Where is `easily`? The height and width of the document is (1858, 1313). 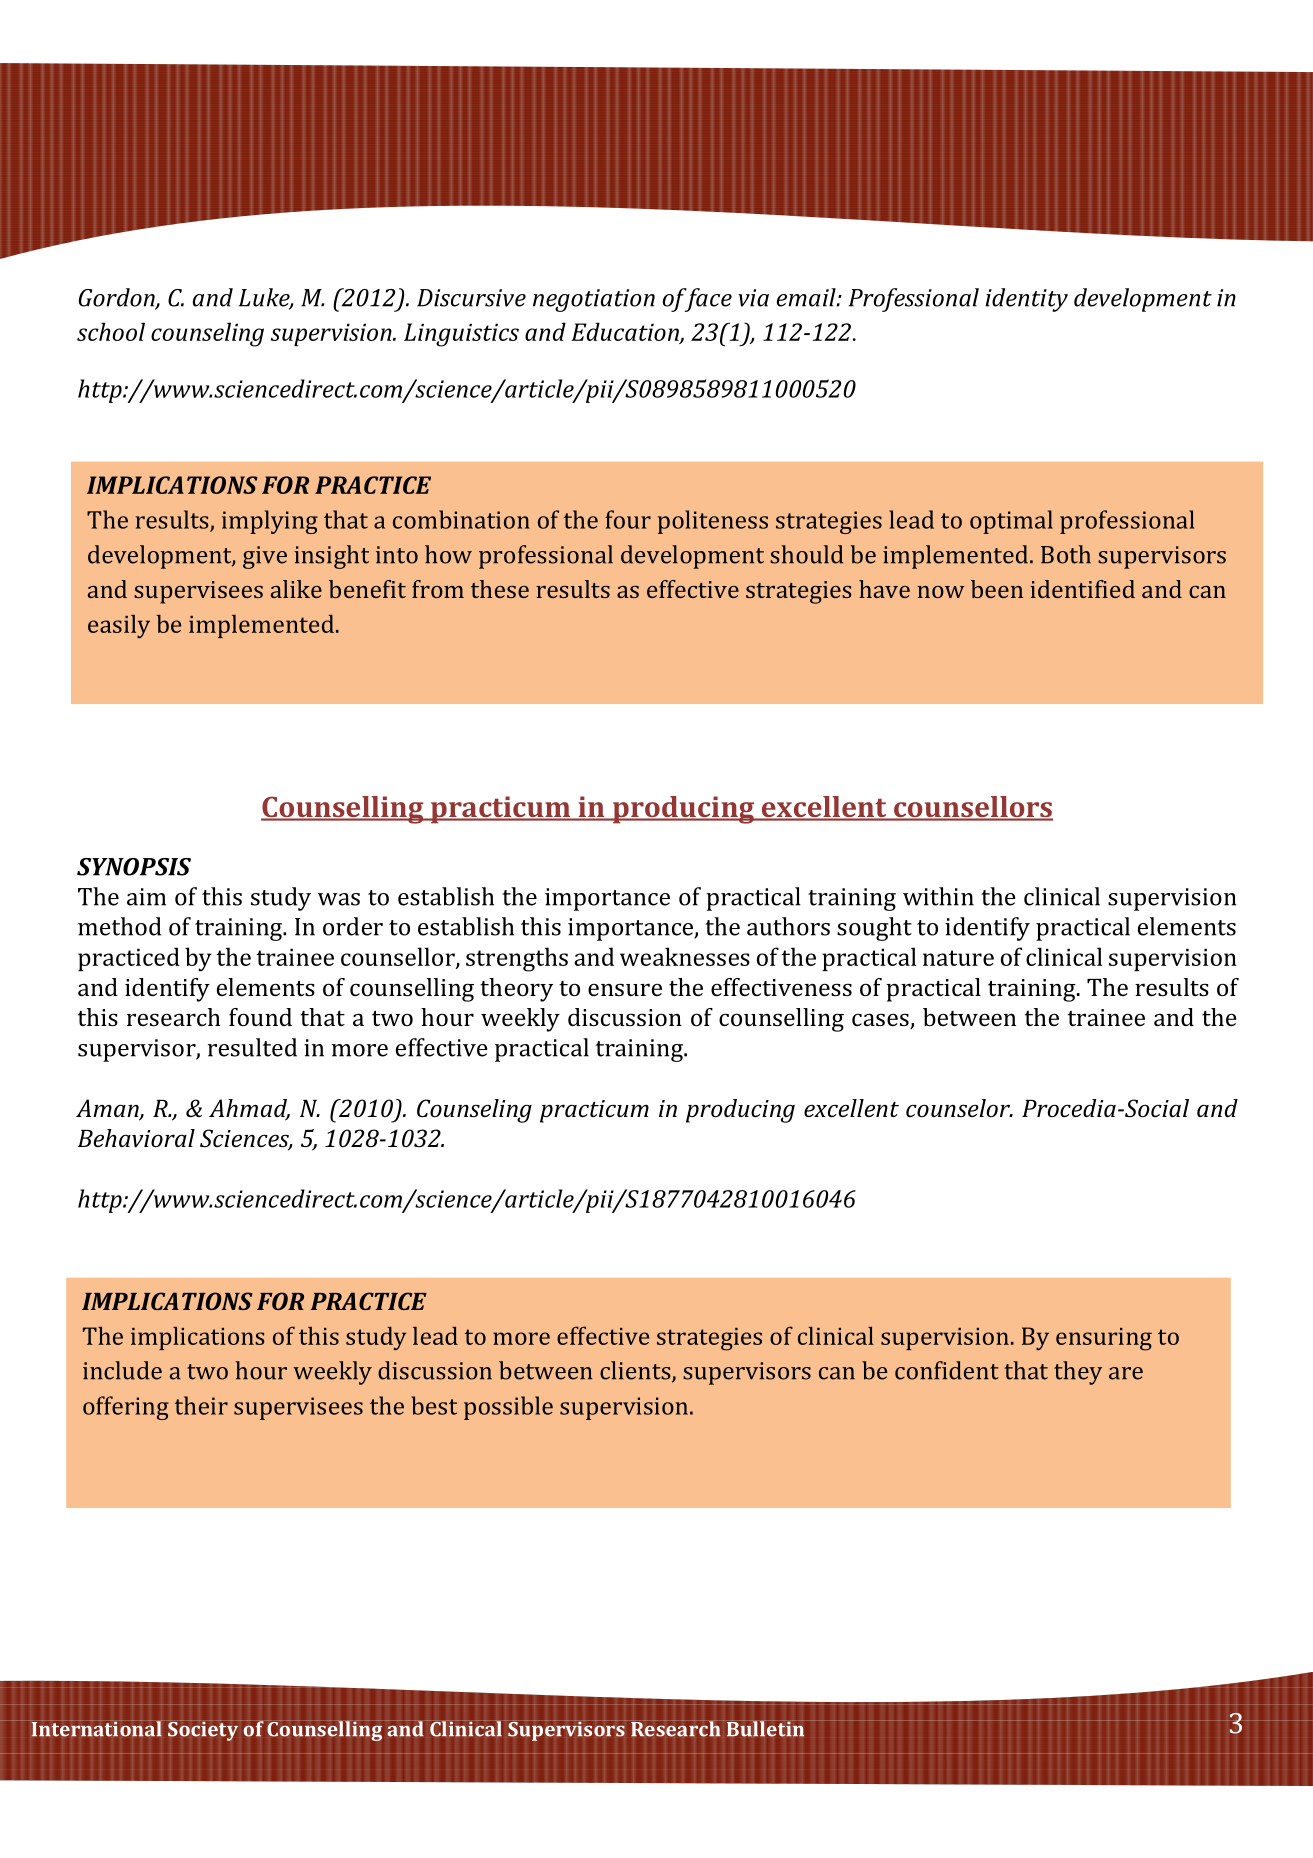 easily is located at coordinates (119, 626).
